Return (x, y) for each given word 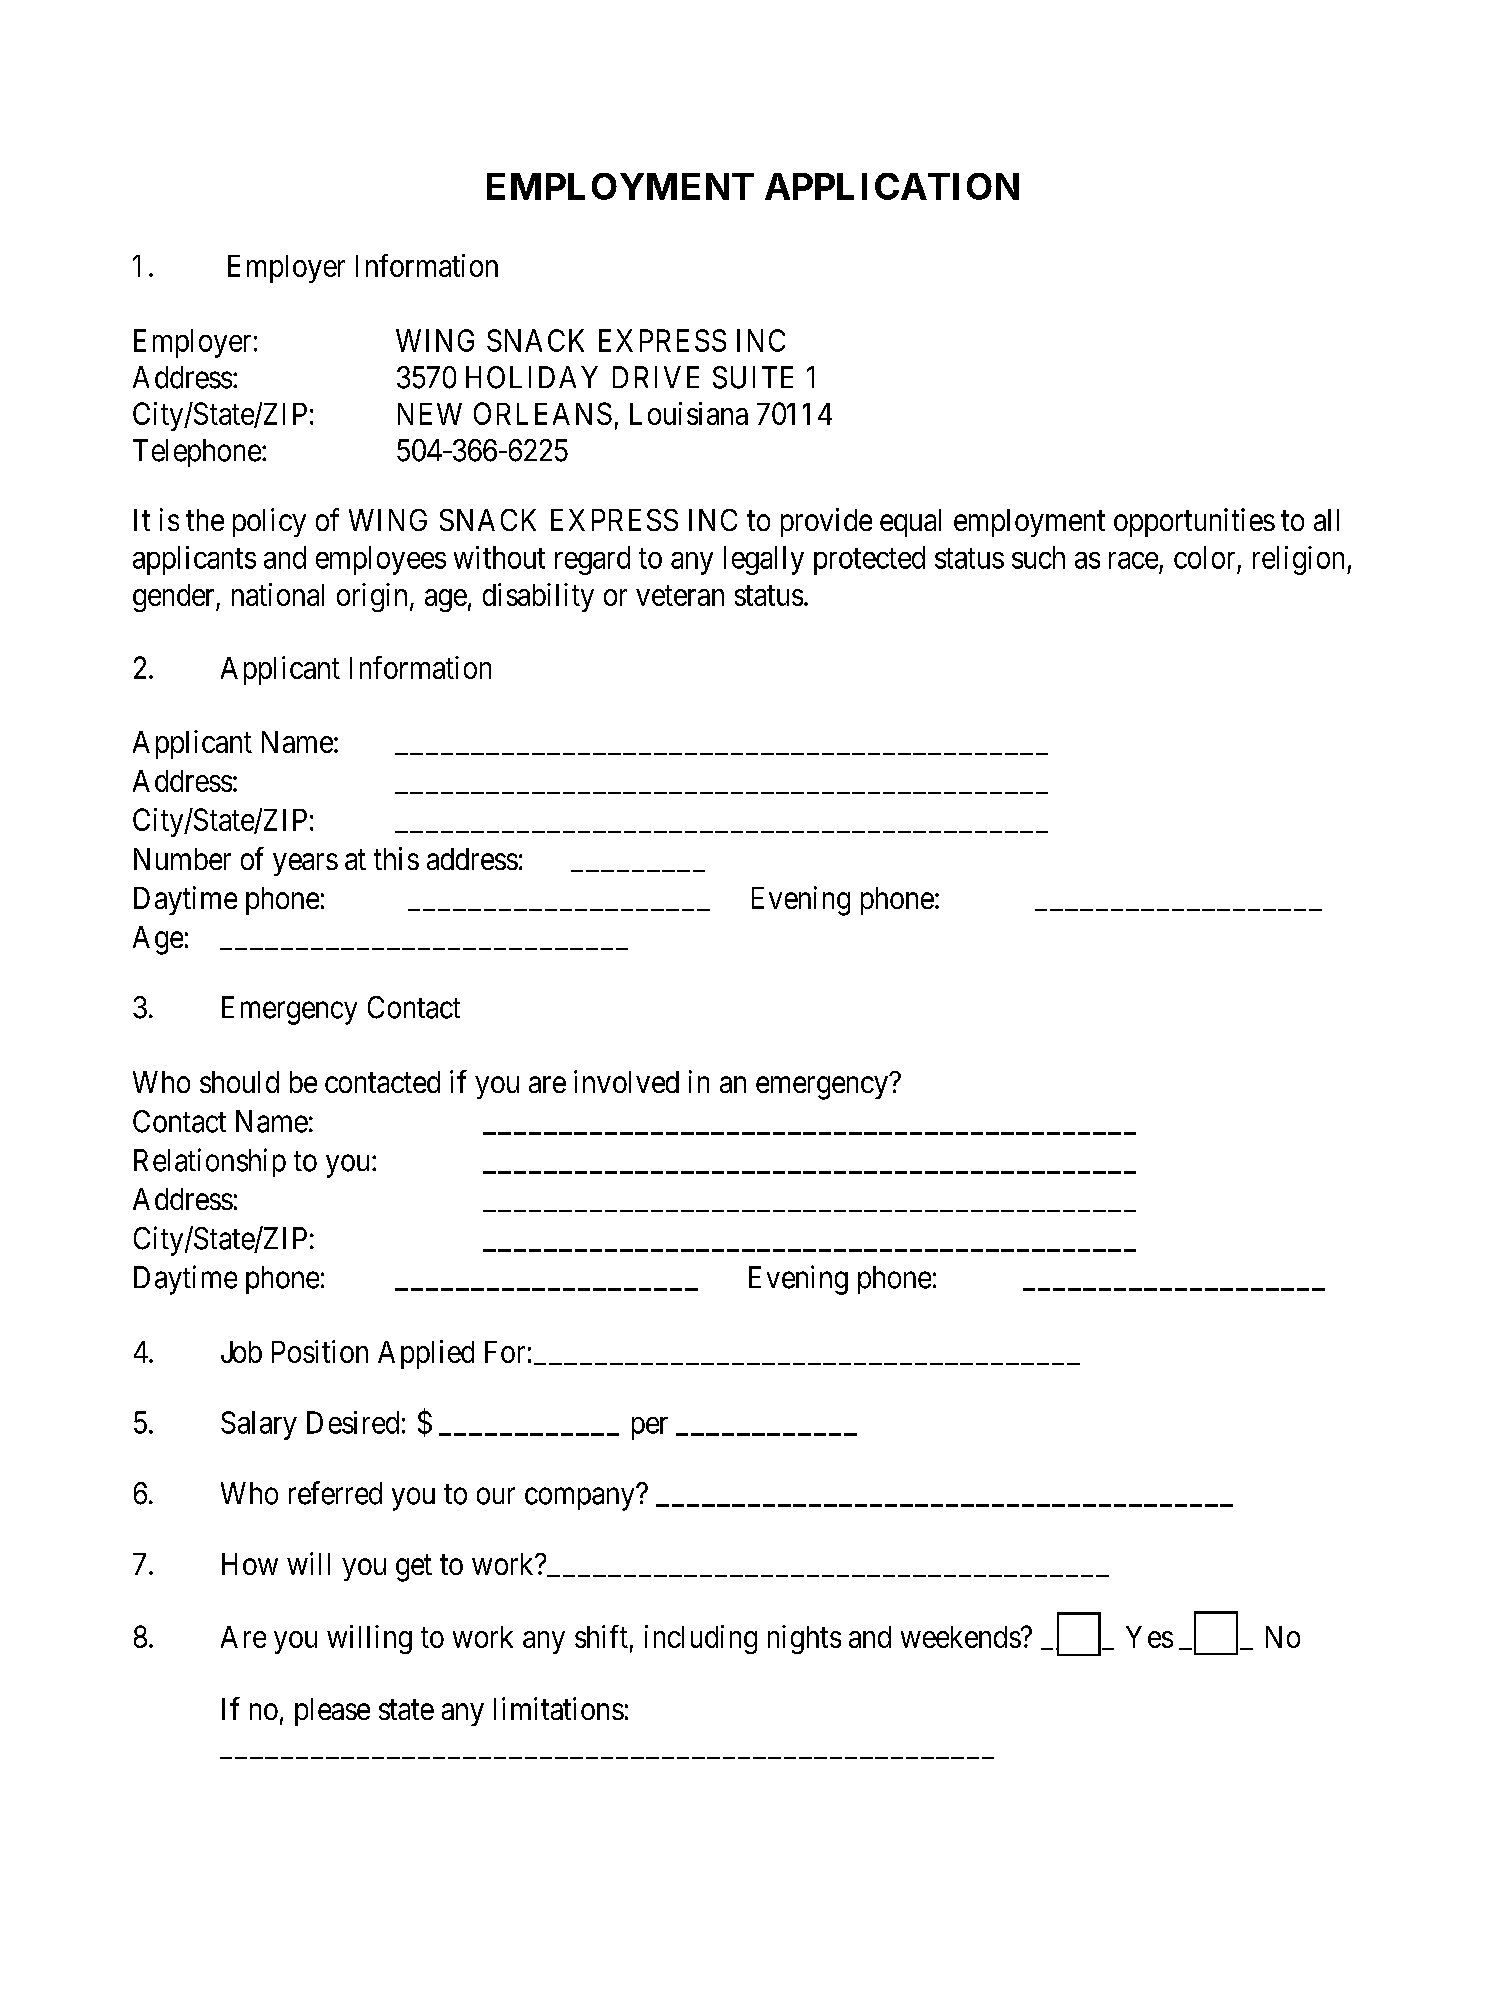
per (650, 1428)
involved (626, 1081)
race (1133, 560)
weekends (961, 1637)
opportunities (1194, 522)
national (278, 594)
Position (320, 1351)
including (701, 1639)
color (1204, 557)
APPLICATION (892, 186)
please (332, 1712)
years (305, 865)
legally (764, 560)
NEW (430, 414)
